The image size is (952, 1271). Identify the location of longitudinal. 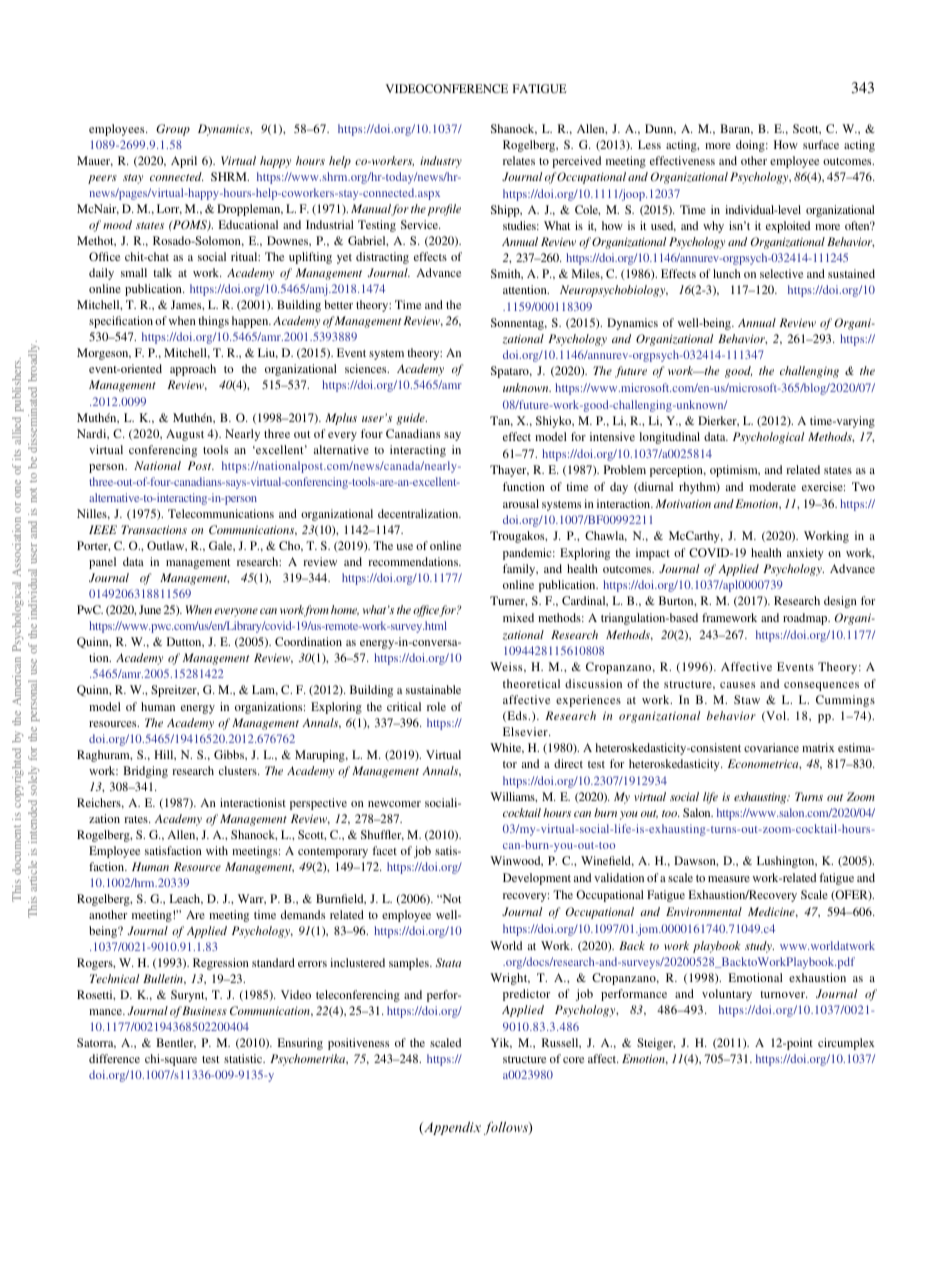
(669, 438).
